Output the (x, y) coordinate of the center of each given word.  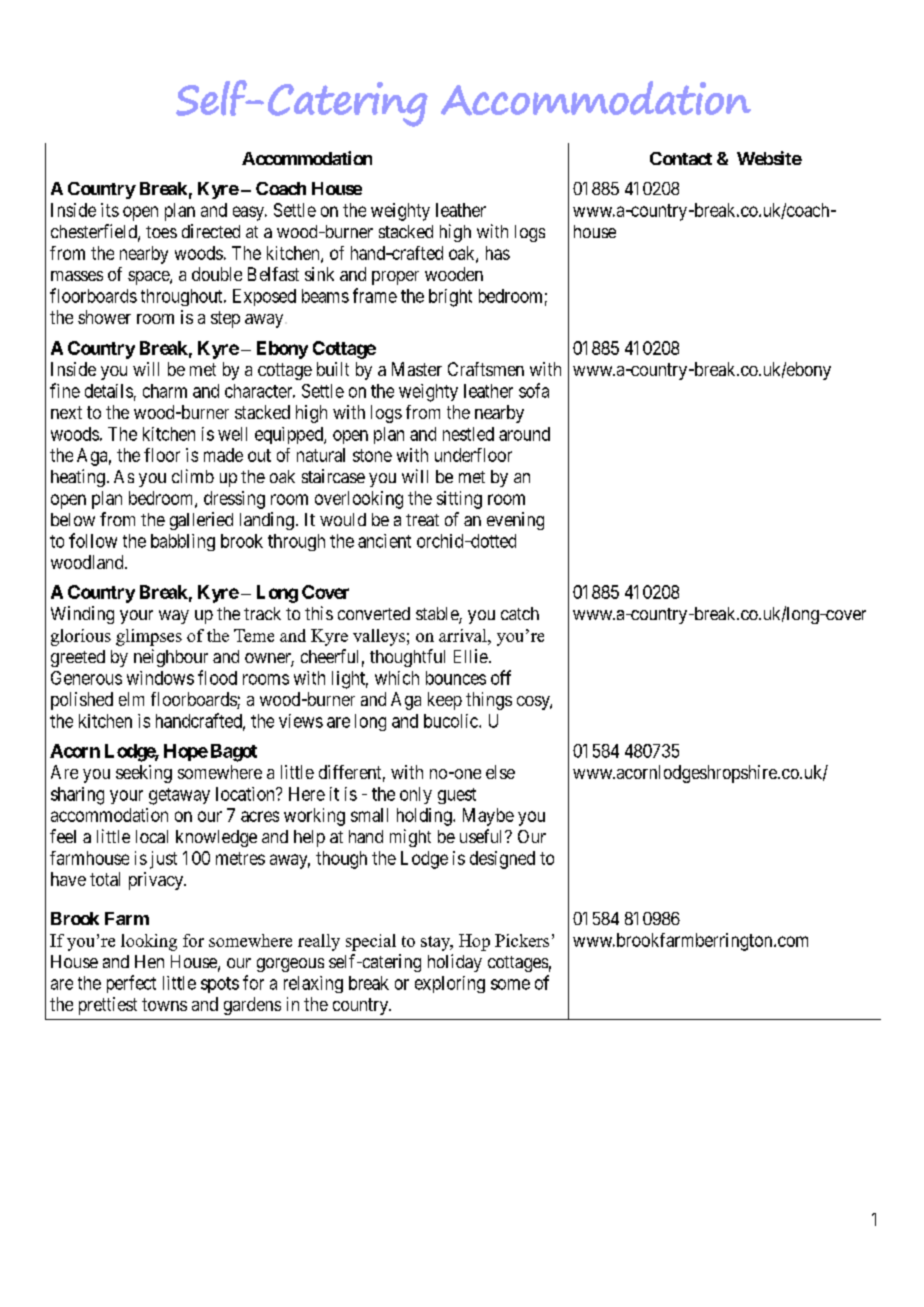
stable (438, 615)
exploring (450, 984)
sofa (534, 390)
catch (520, 613)
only (416, 795)
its (110, 210)
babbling (183, 542)
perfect (131, 984)
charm (165, 391)
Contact (681, 158)
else (500, 772)
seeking (144, 774)
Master (417, 369)
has (498, 253)
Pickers (522, 940)
